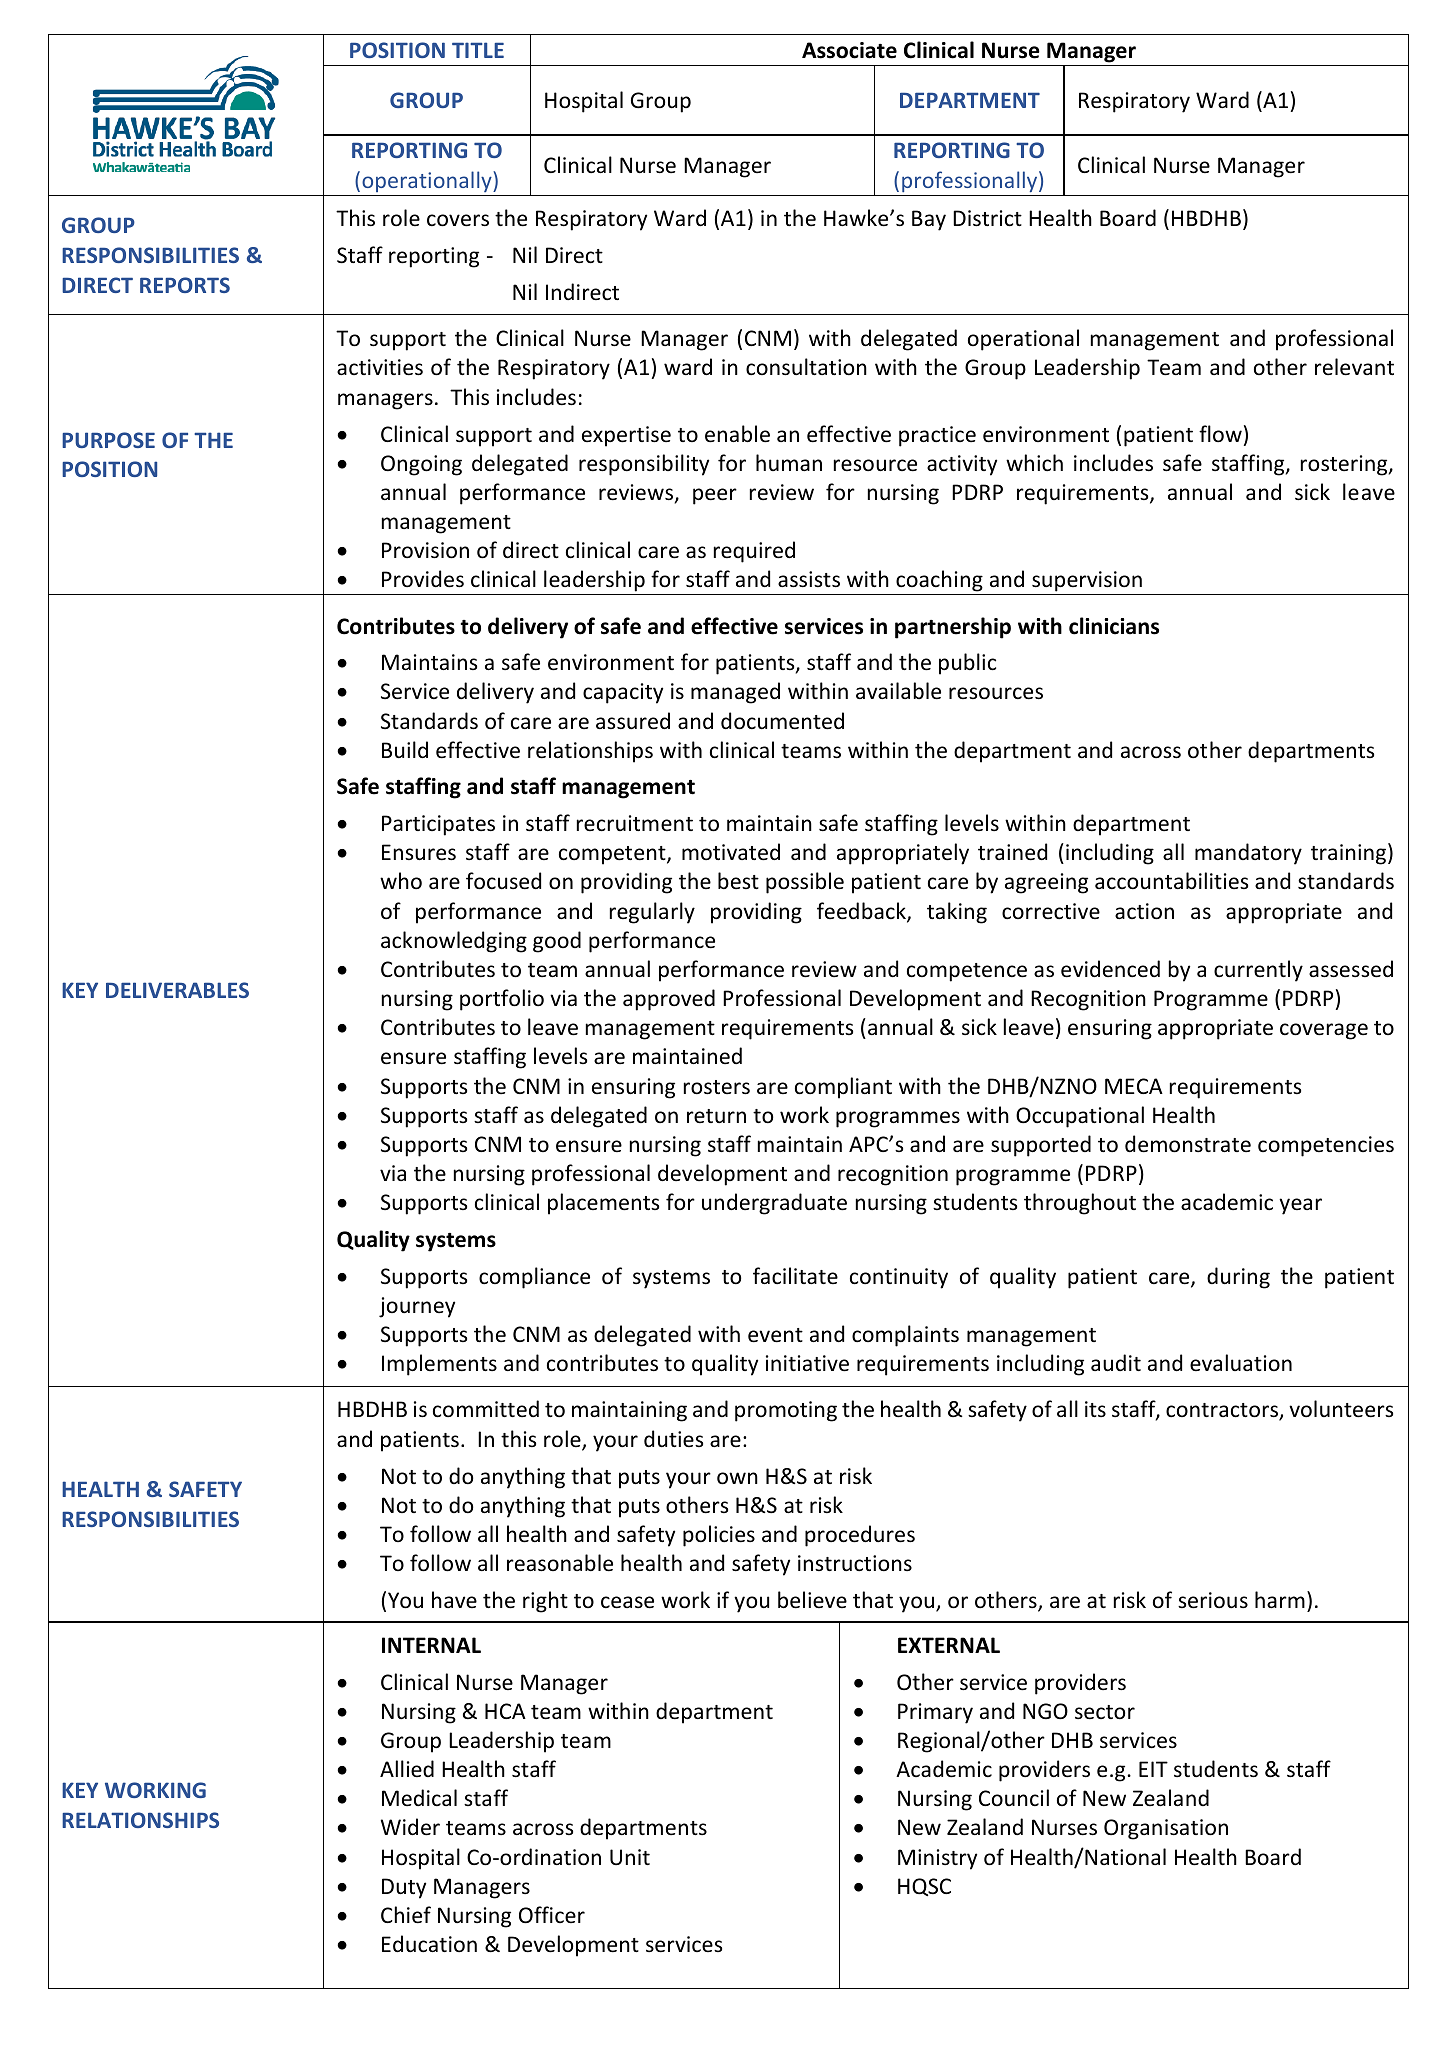 The image size is (1446, 2045). Describe the element at coordinates (630, 1857) in the screenshot. I see `Unit` at that location.
